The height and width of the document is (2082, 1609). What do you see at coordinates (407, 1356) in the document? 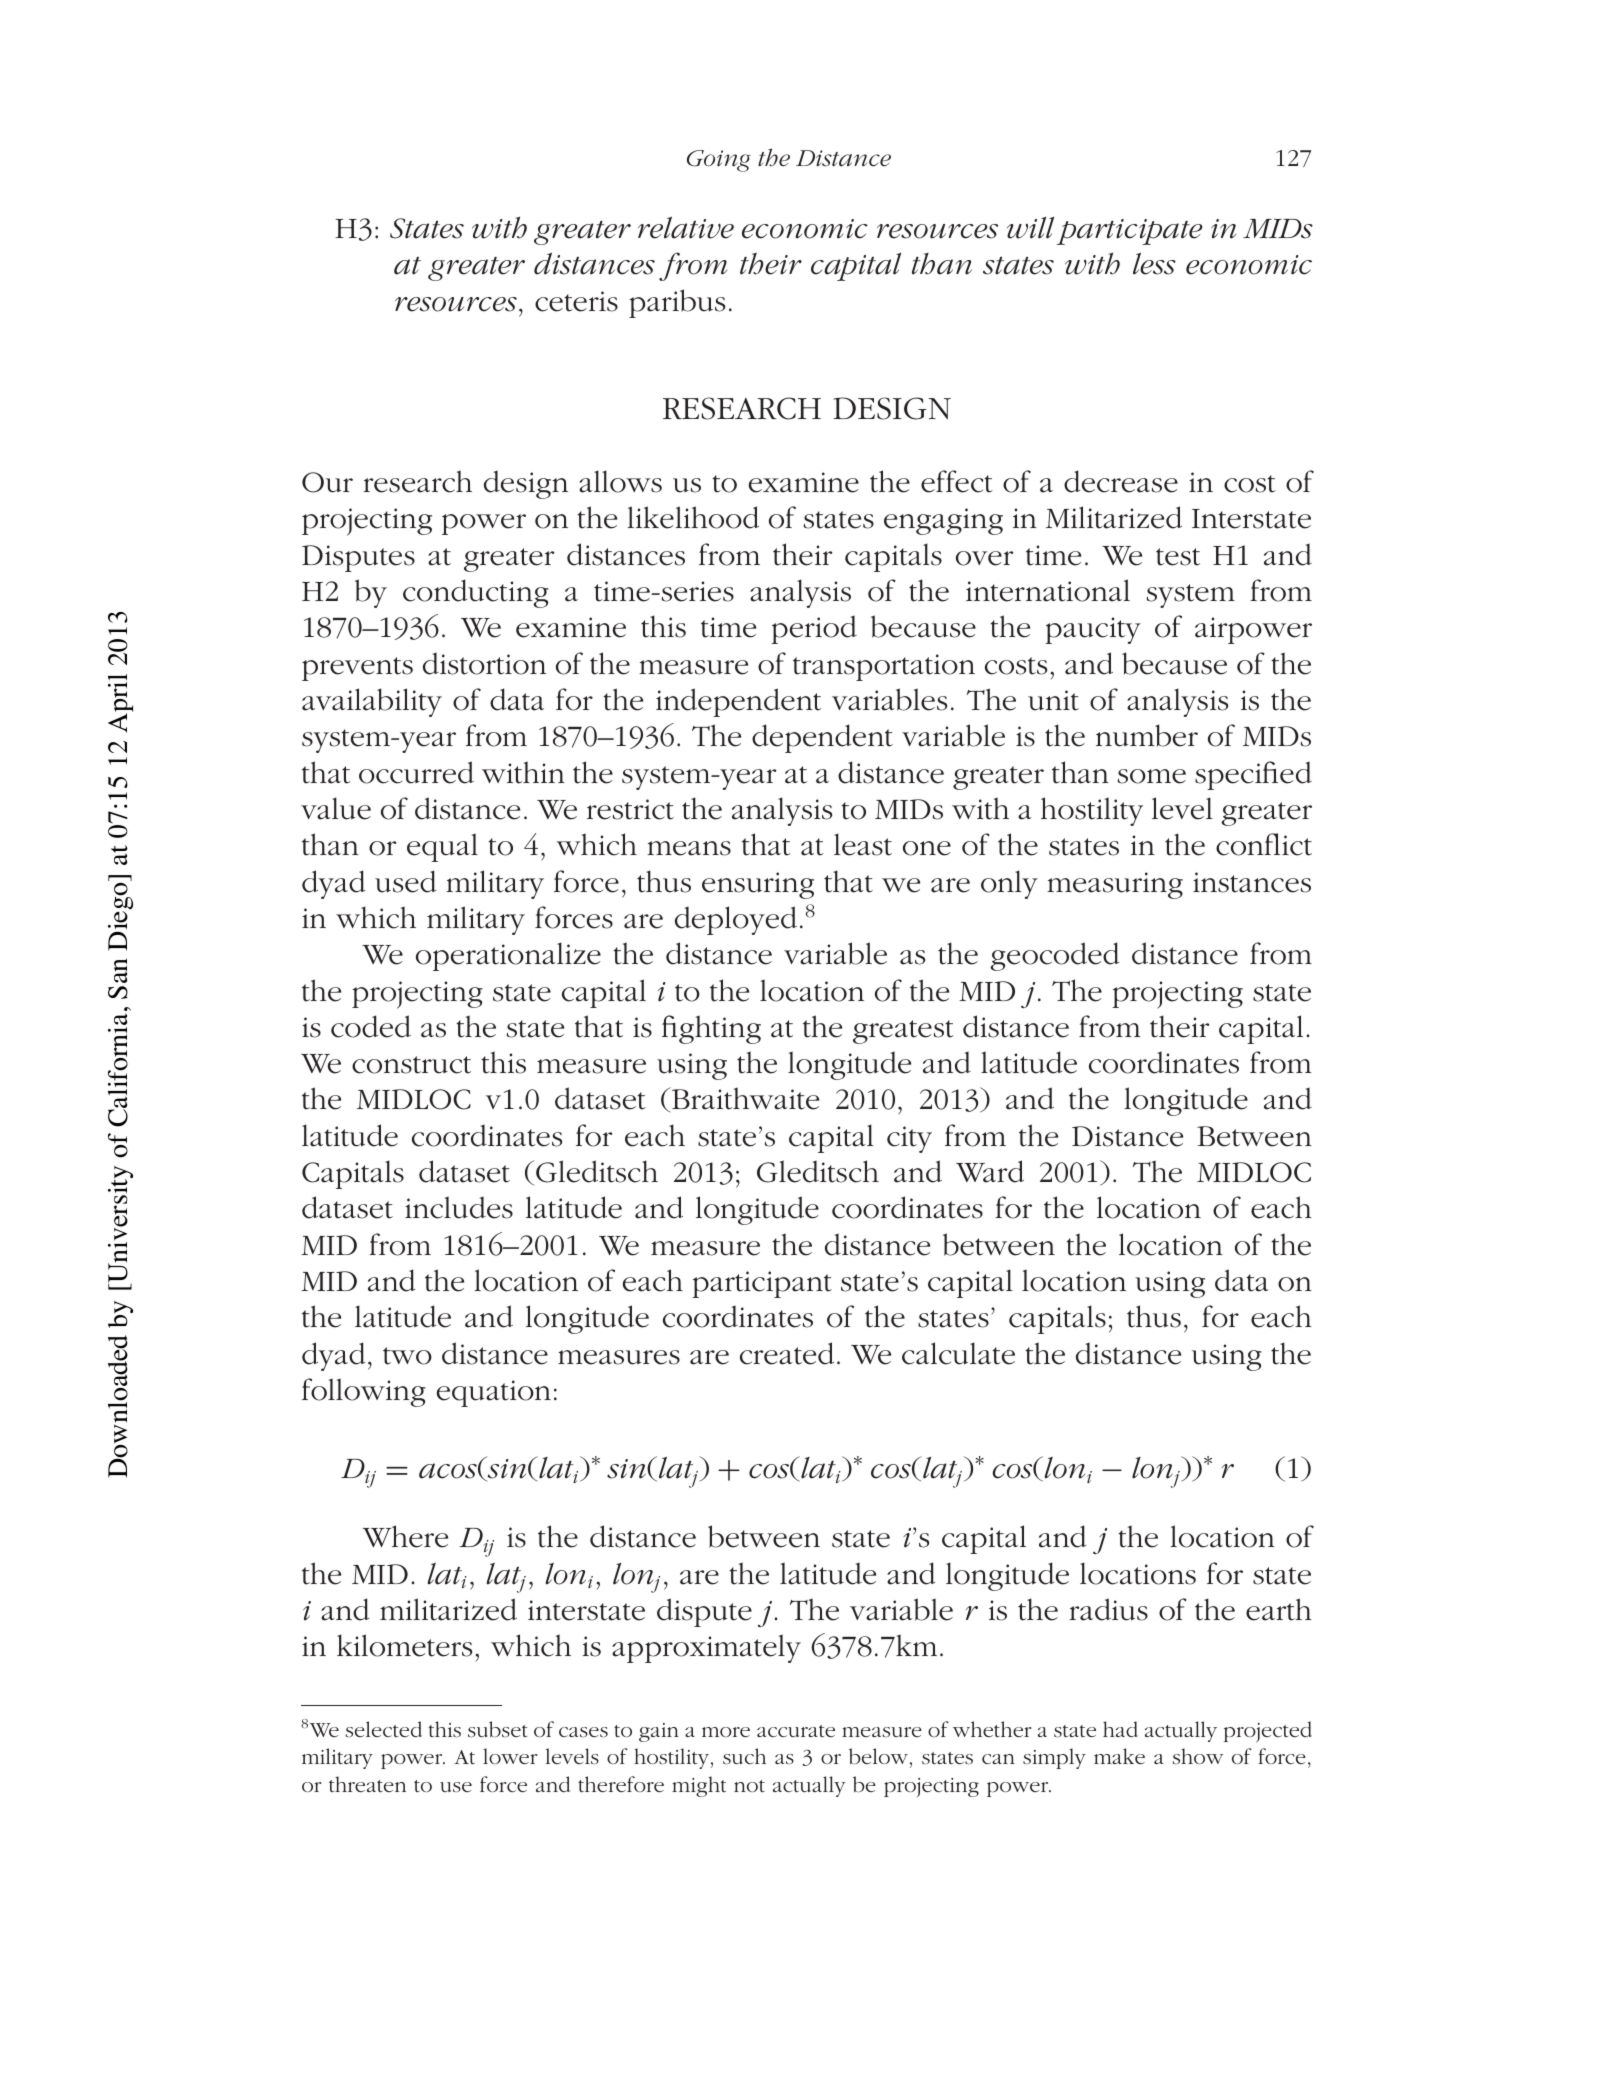
I see `two` at bounding box center [407, 1356].
